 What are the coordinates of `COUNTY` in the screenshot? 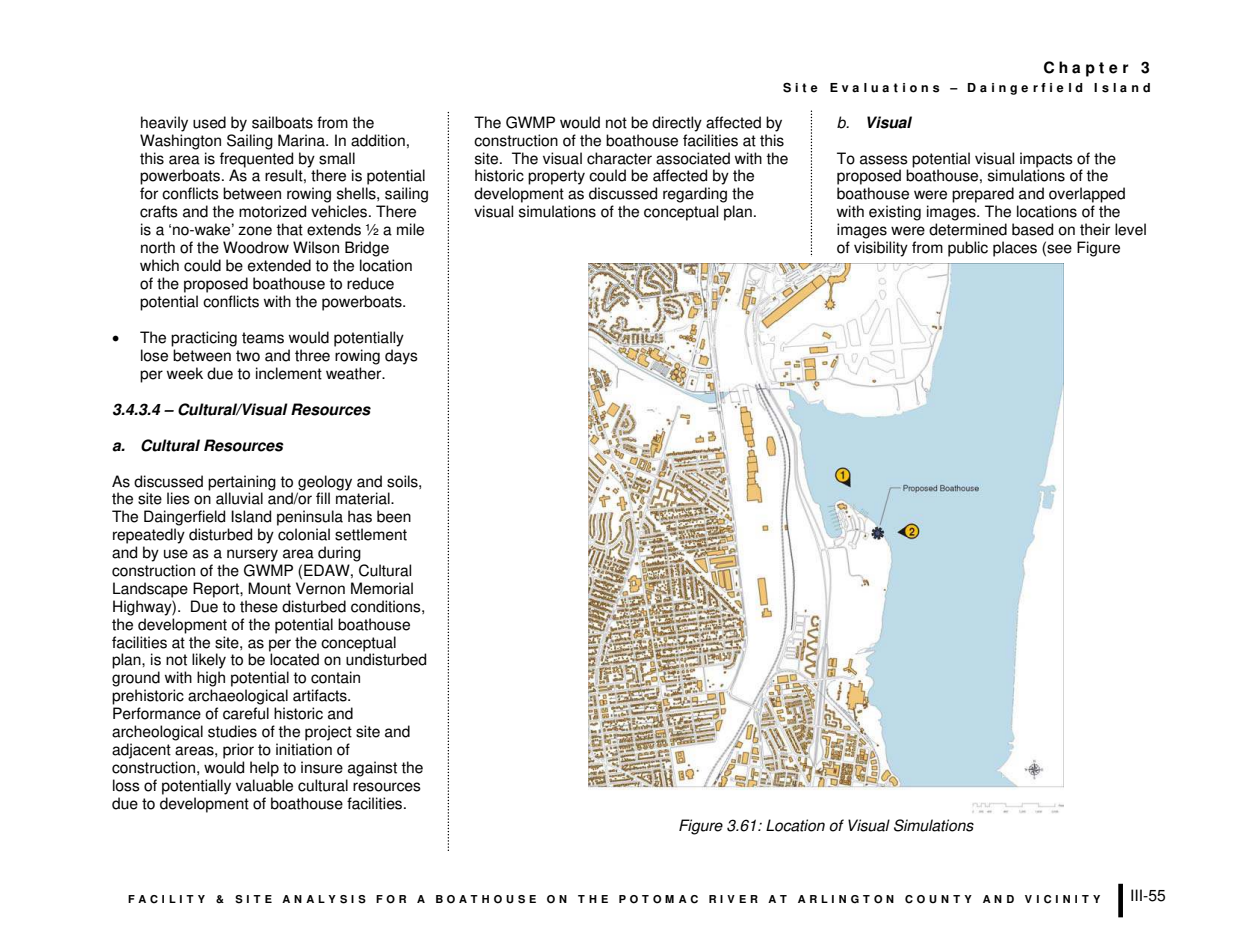 It's located at (938, 899).
